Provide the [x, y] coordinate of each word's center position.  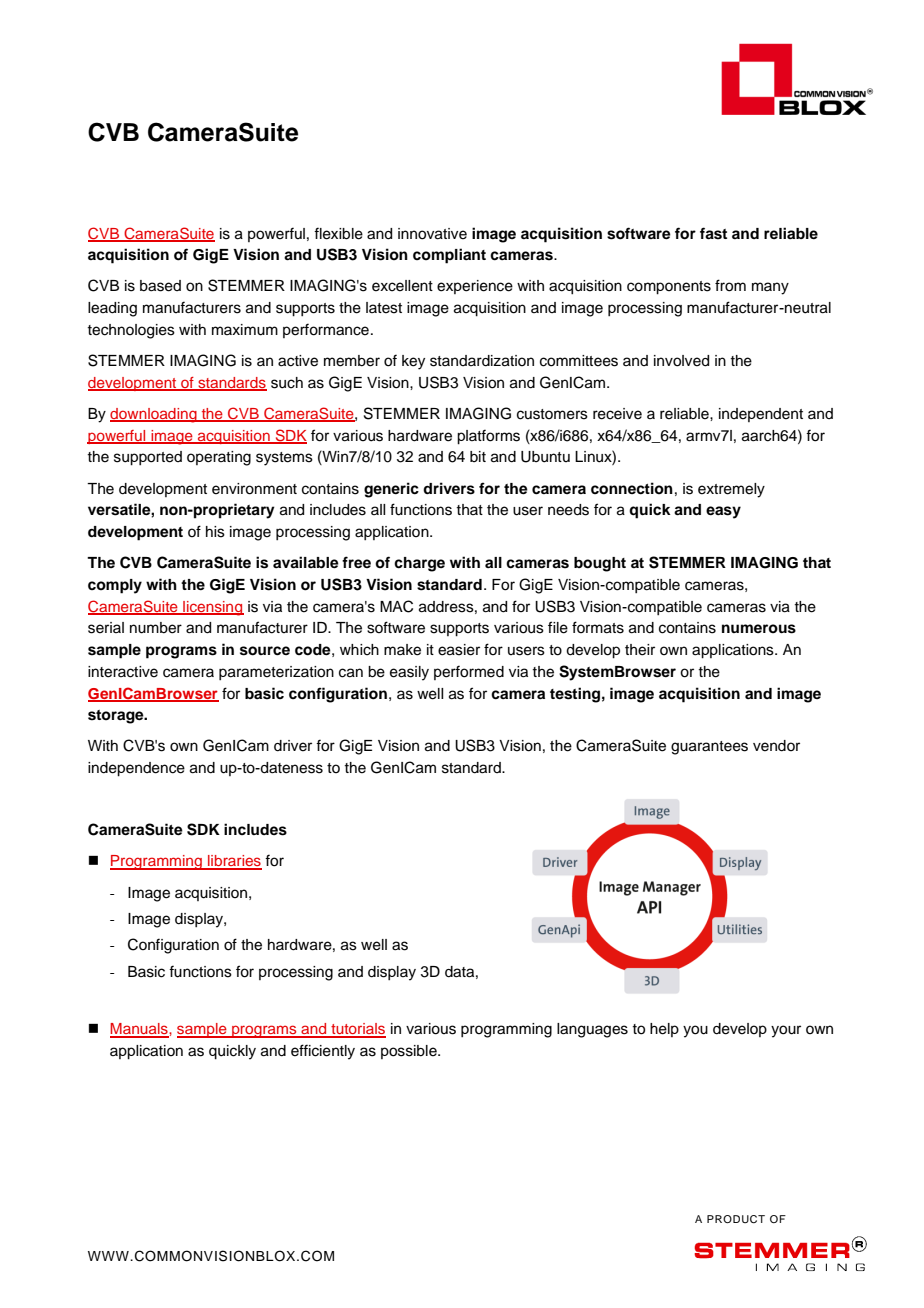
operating [219, 458]
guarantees [709, 748]
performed [469, 672]
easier [459, 650]
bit [478, 456]
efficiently [323, 1052]
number [156, 628]
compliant [449, 256]
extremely [731, 490]
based [160, 286]
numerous [759, 629]
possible [410, 1052]
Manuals [140, 1030]
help [664, 1030]
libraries [234, 862]
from [730, 285]
